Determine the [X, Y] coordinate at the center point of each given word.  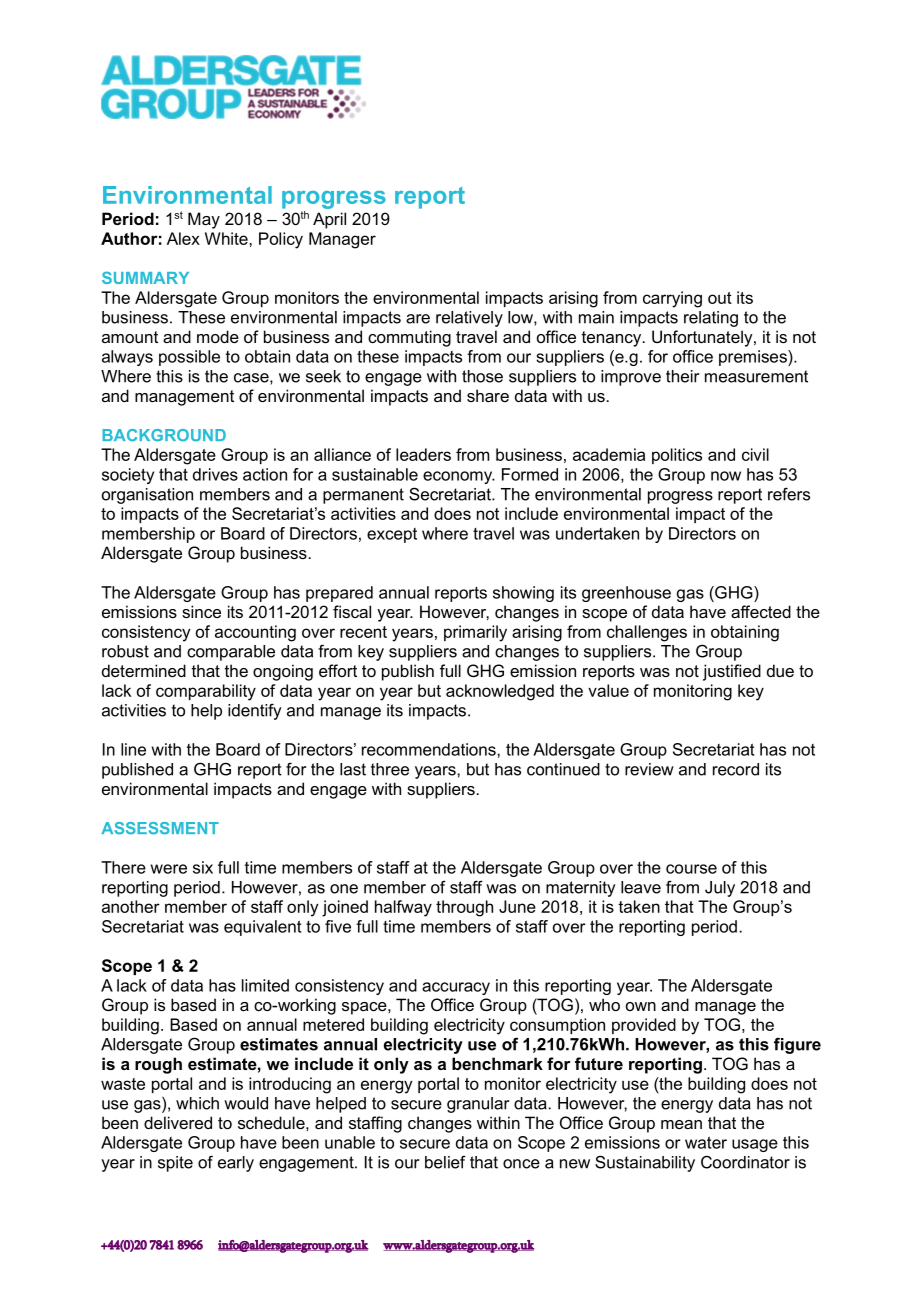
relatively [469, 319]
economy [459, 477]
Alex [183, 238]
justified [732, 672]
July [720, 889]
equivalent [263, 928]
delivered [178, 1122]
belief [445, 1162]
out [720, 298]
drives [215, 474]
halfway [403, 908]
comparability [206, 692]
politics [677, 456]
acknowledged [500, 692]
